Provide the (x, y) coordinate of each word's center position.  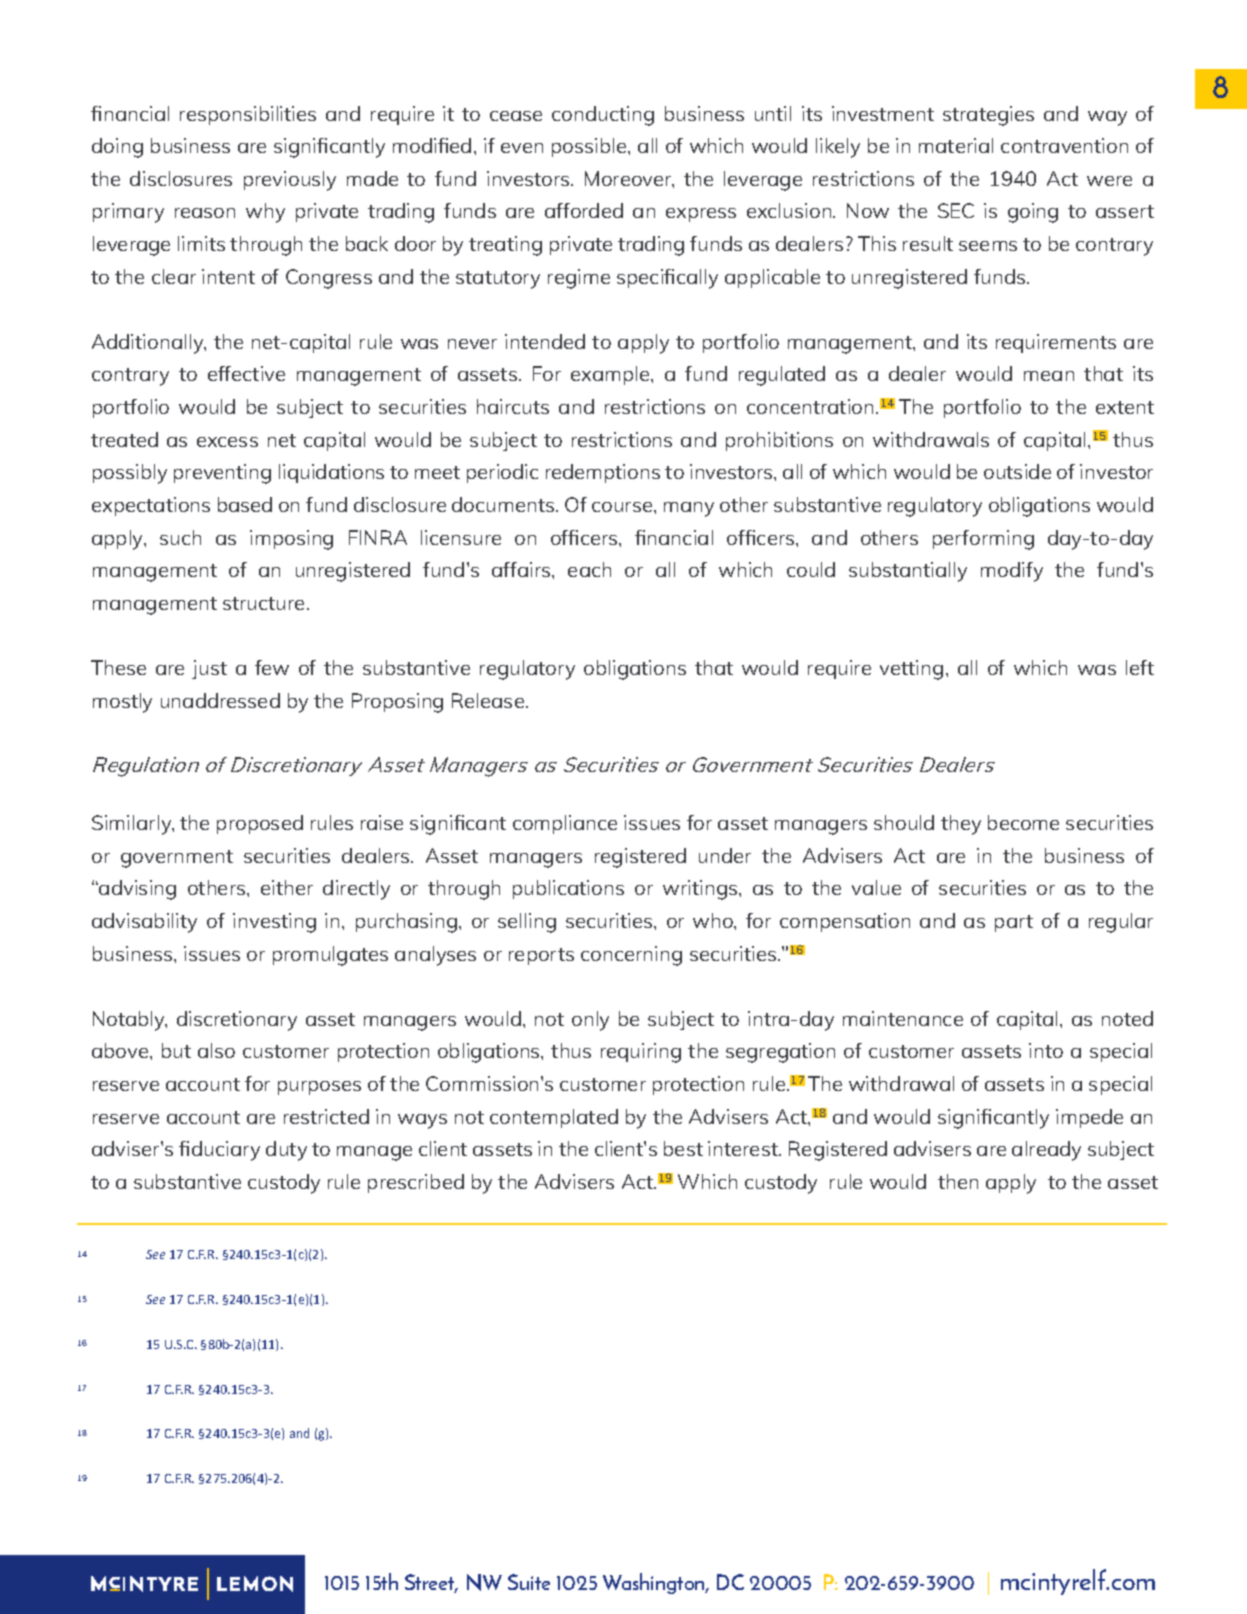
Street (431, 1583)
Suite (529, 1582)
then (958, 1181)
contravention (1064, 145)
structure (265, 603)
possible (590, 147)
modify (1012, 572)
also (216, 1050)
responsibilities (248, 115)
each (589, 569)
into (1046, 1050)
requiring (641, 1053)
